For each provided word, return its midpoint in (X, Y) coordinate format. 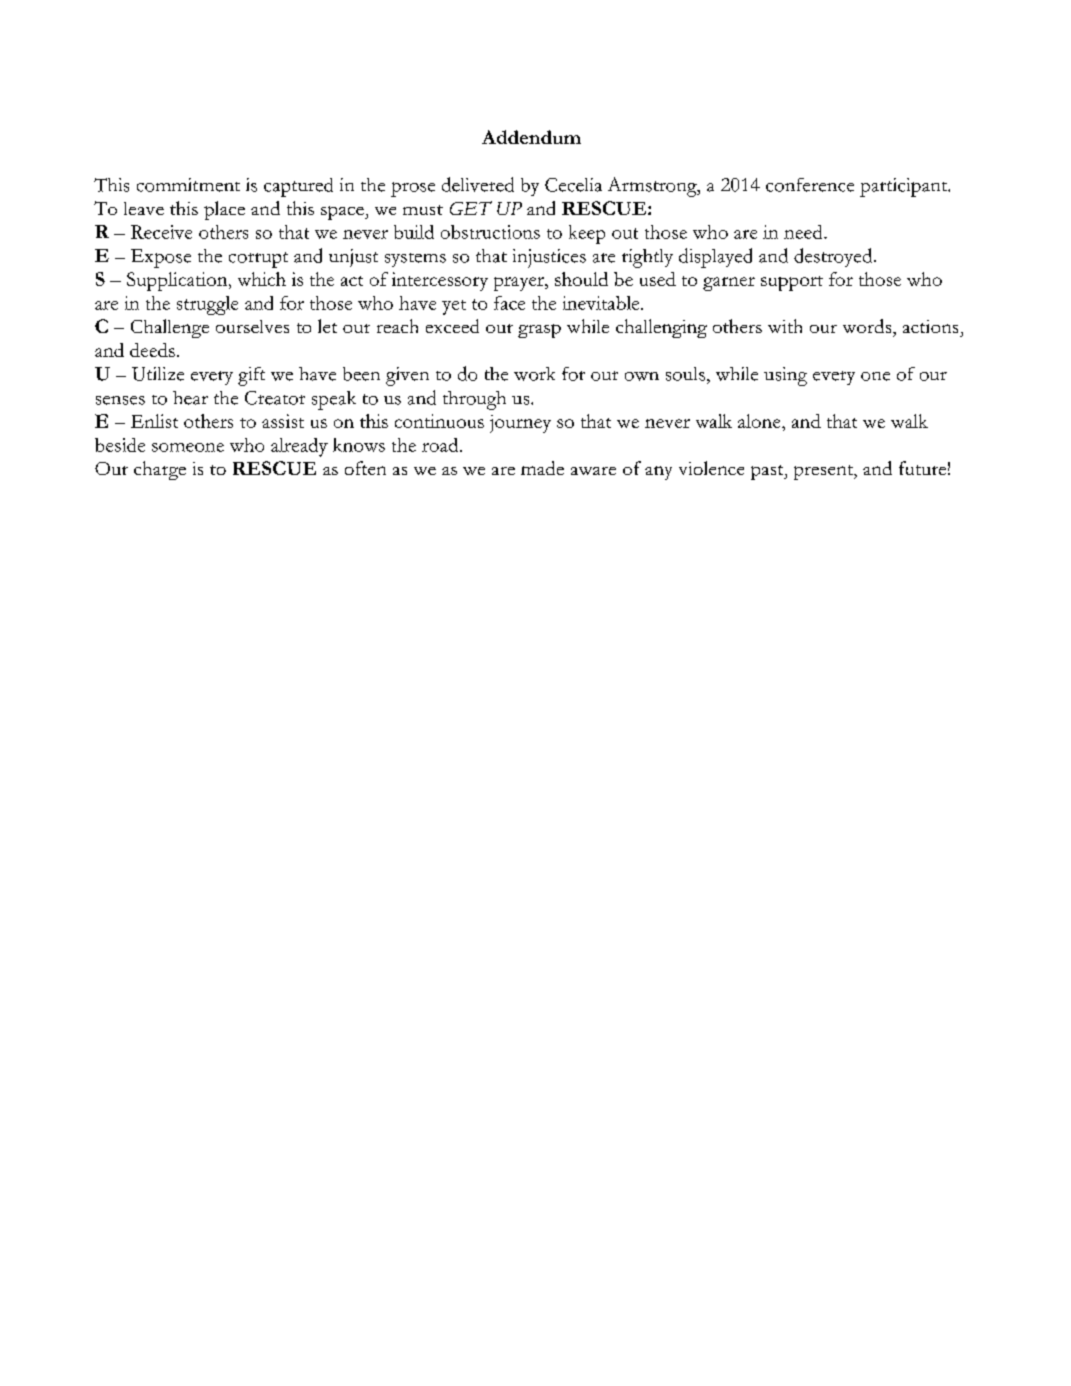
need (804, 232)
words (868, 326)
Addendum (531, 137)
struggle (207, 305)
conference (810, 185)
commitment (188, 185)
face (509, 303)
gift (251, 376)
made (542, 468)
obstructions (490, 232)
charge (160, 470)
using (785, 376)
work (534, 374)
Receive (161, 232)
